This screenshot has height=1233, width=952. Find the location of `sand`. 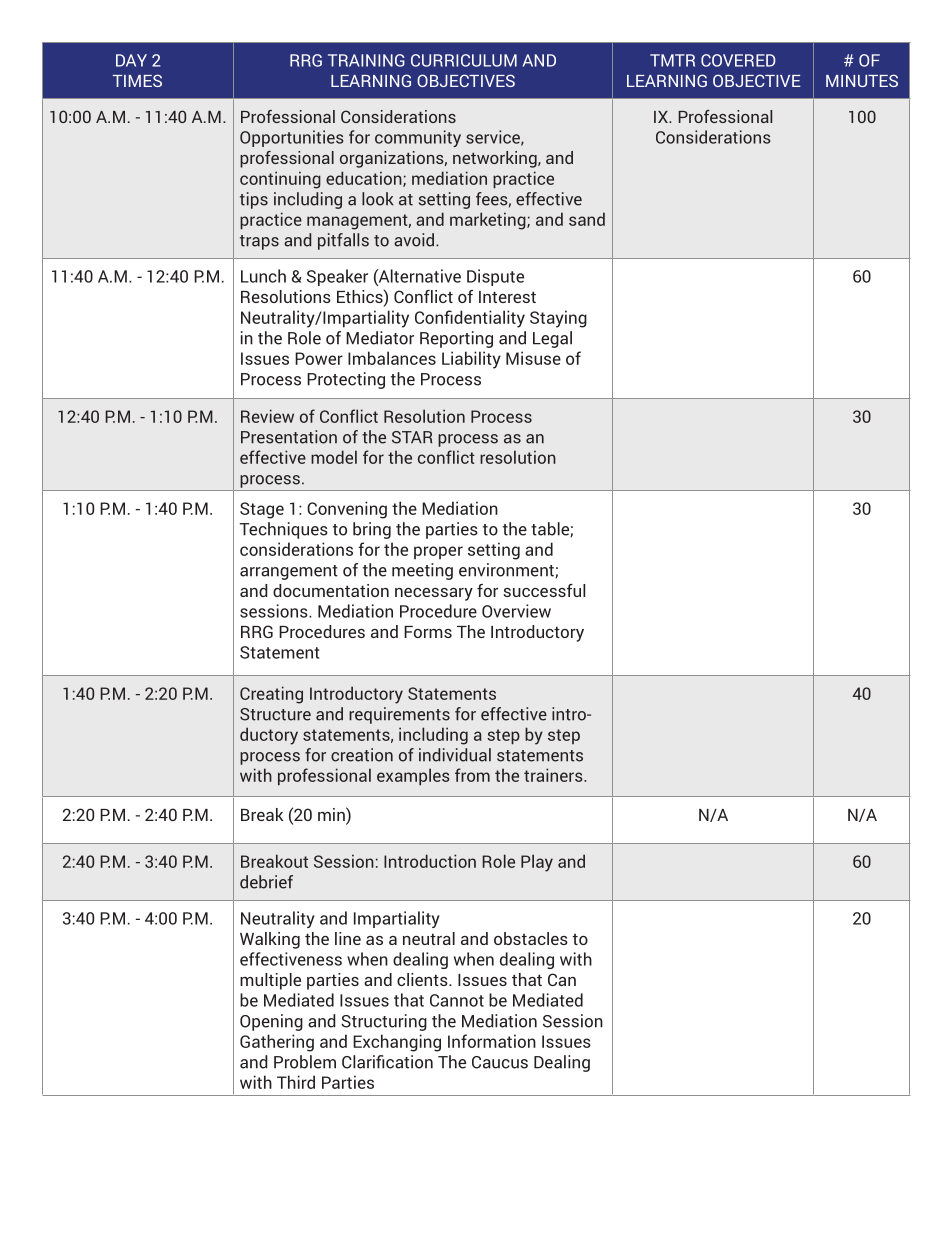

sand is located at coordinates (587, 219).
